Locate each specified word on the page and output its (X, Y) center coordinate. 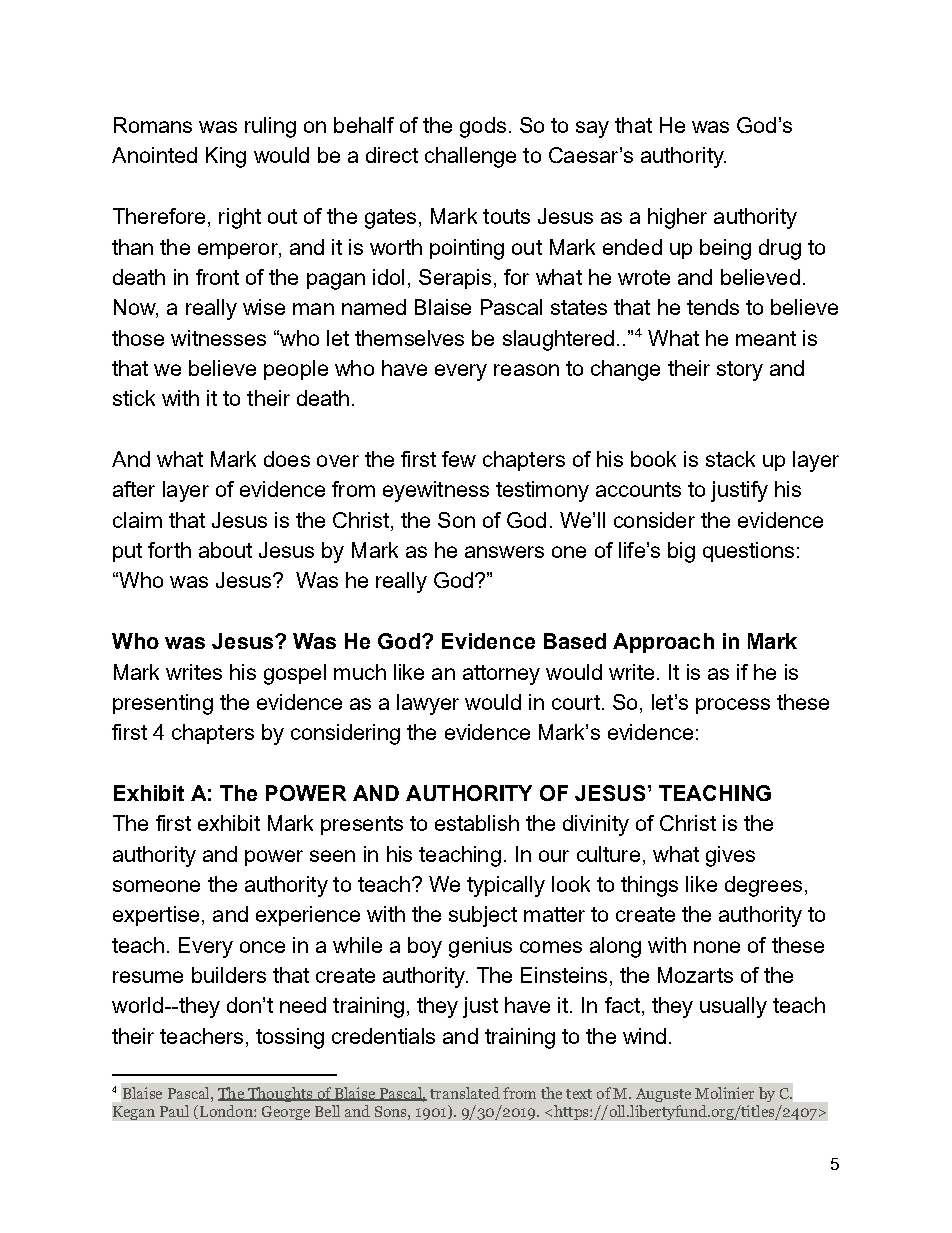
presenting (163, 704)
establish (477, 823)
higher (677, 218)
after (134, 489)
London (227, 1111)
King (226, 157)
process (733, 706)
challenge (470, 157)
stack (730, 459)
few (459, 459)
